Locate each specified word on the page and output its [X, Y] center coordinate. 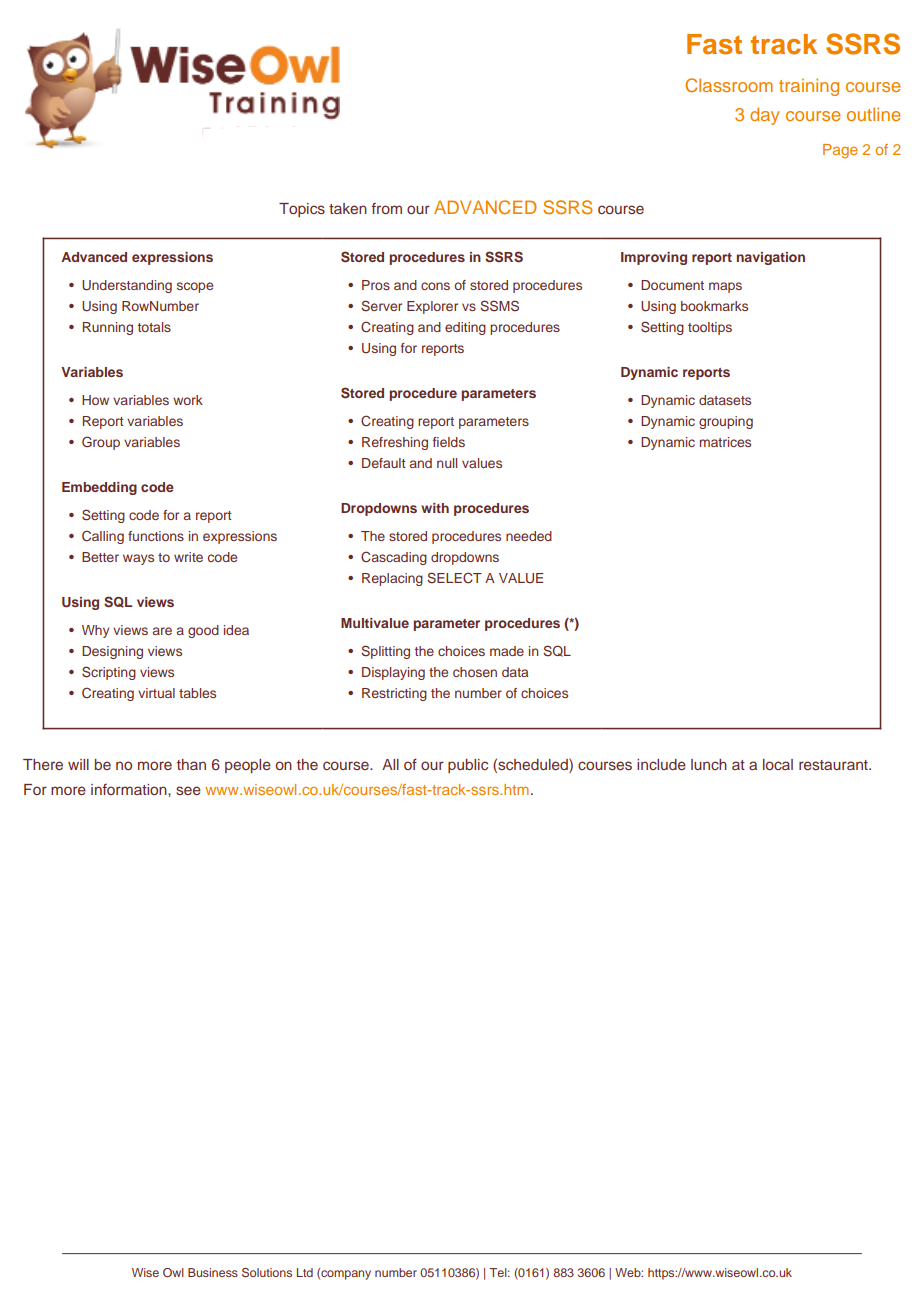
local [778, 764]
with [435, 508]
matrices [725, 442]
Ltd [305, 1272]
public [468, 766]
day [764, 116]
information [130, 789]
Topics [302, 210]
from [387, 208]
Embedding [99, 488]
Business [213, 1272]
